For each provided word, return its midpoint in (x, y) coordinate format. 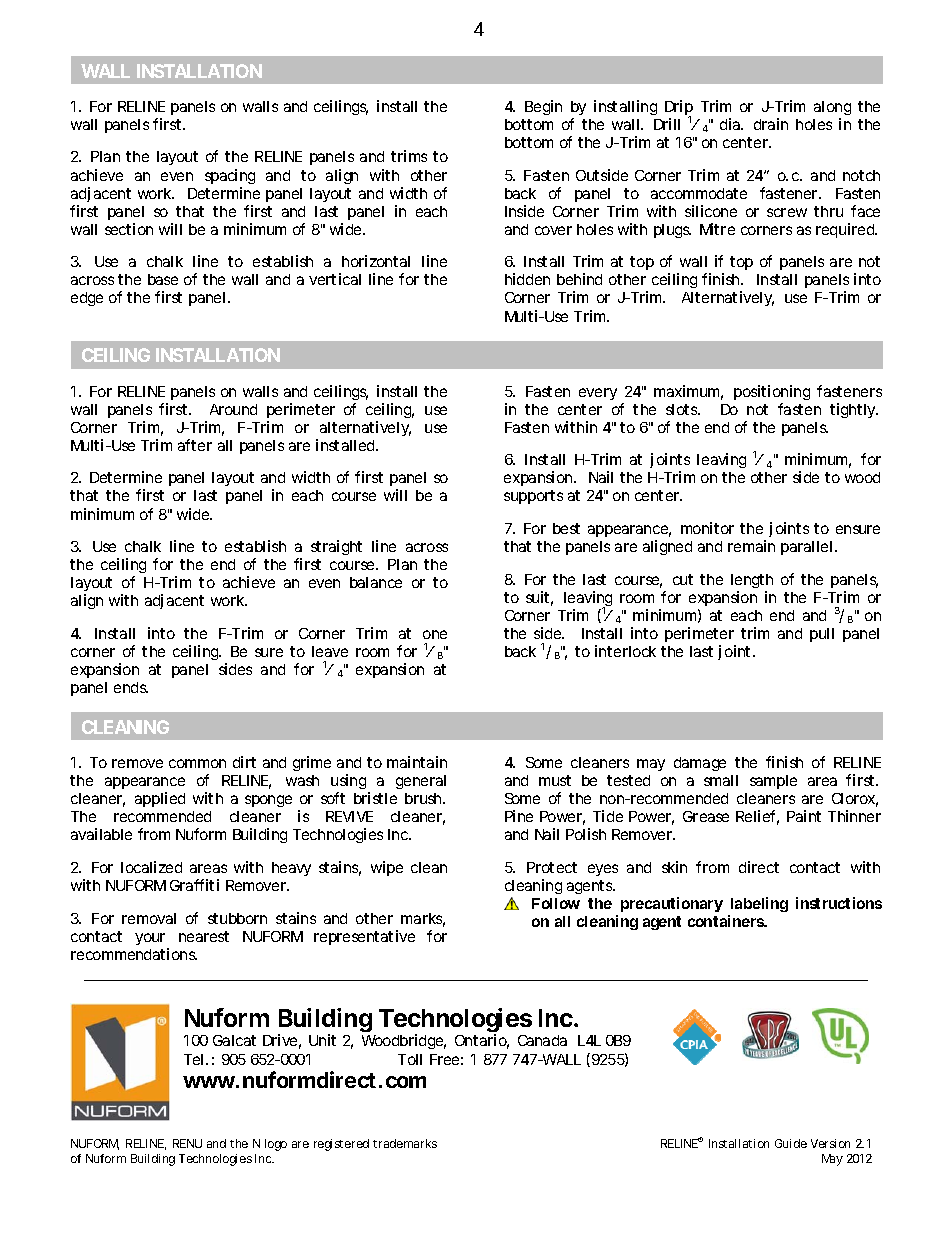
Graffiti (194, 885)
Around (233, 409)
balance (376, 582)
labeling (758, 906)
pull (822, 635)
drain (771, 124)
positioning (772, 392)
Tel (193, 1059)
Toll (410, 1059)
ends (131, 687)
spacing (230, 176)
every (598, 394)
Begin (543, 107)
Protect (552, 867)
